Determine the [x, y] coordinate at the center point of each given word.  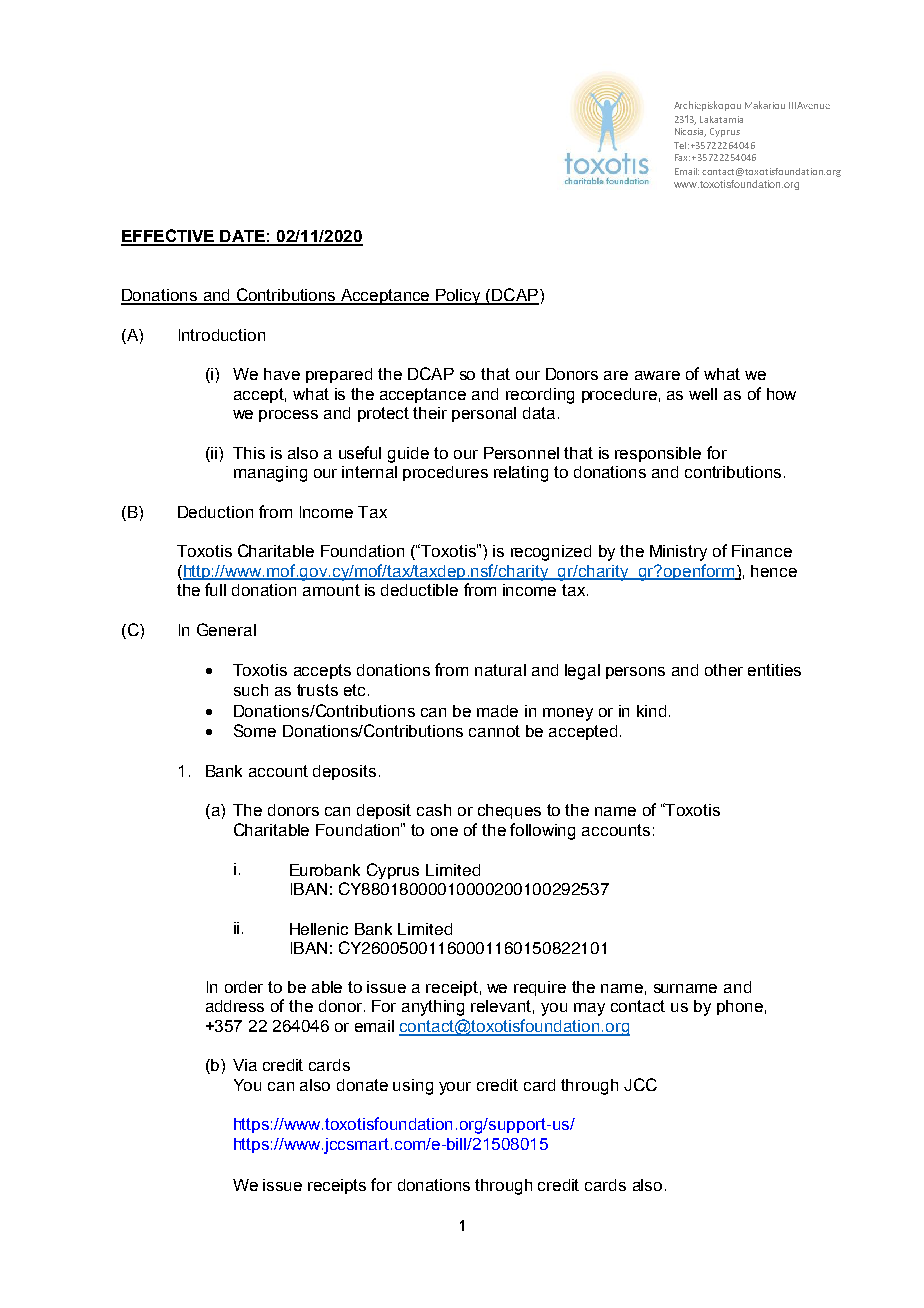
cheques [509, 811]
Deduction [215, 512]
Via [245, 1065]
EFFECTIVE [168, 237]
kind [651, 711]
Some [255, 730]
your [455, 1088]
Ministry [678, 553]
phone [740, 1007]
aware [657, 375]
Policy [458, 297]
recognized [551, 553]
